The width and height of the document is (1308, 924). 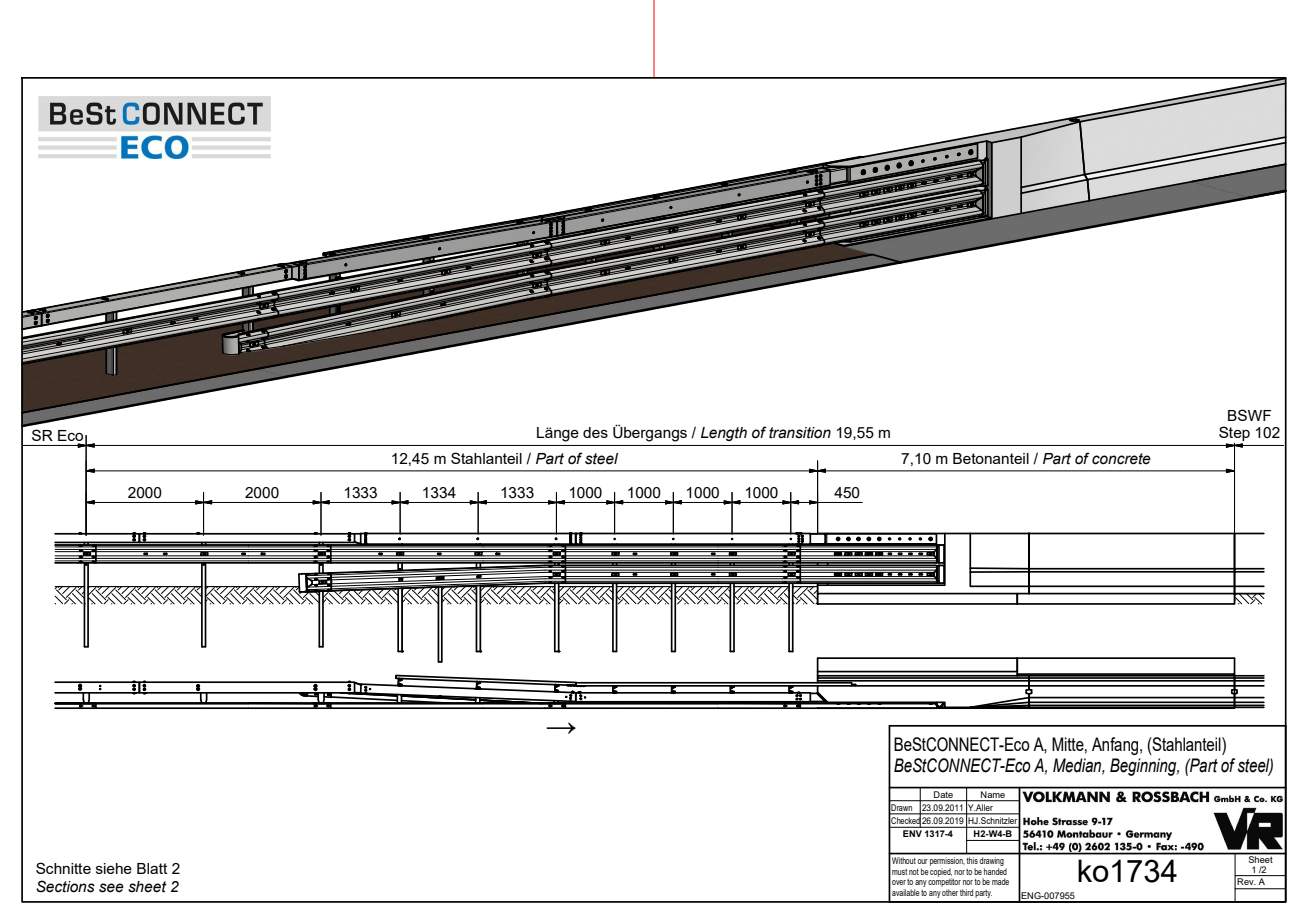 I want to click on handed, so click(x=995, y=871).
